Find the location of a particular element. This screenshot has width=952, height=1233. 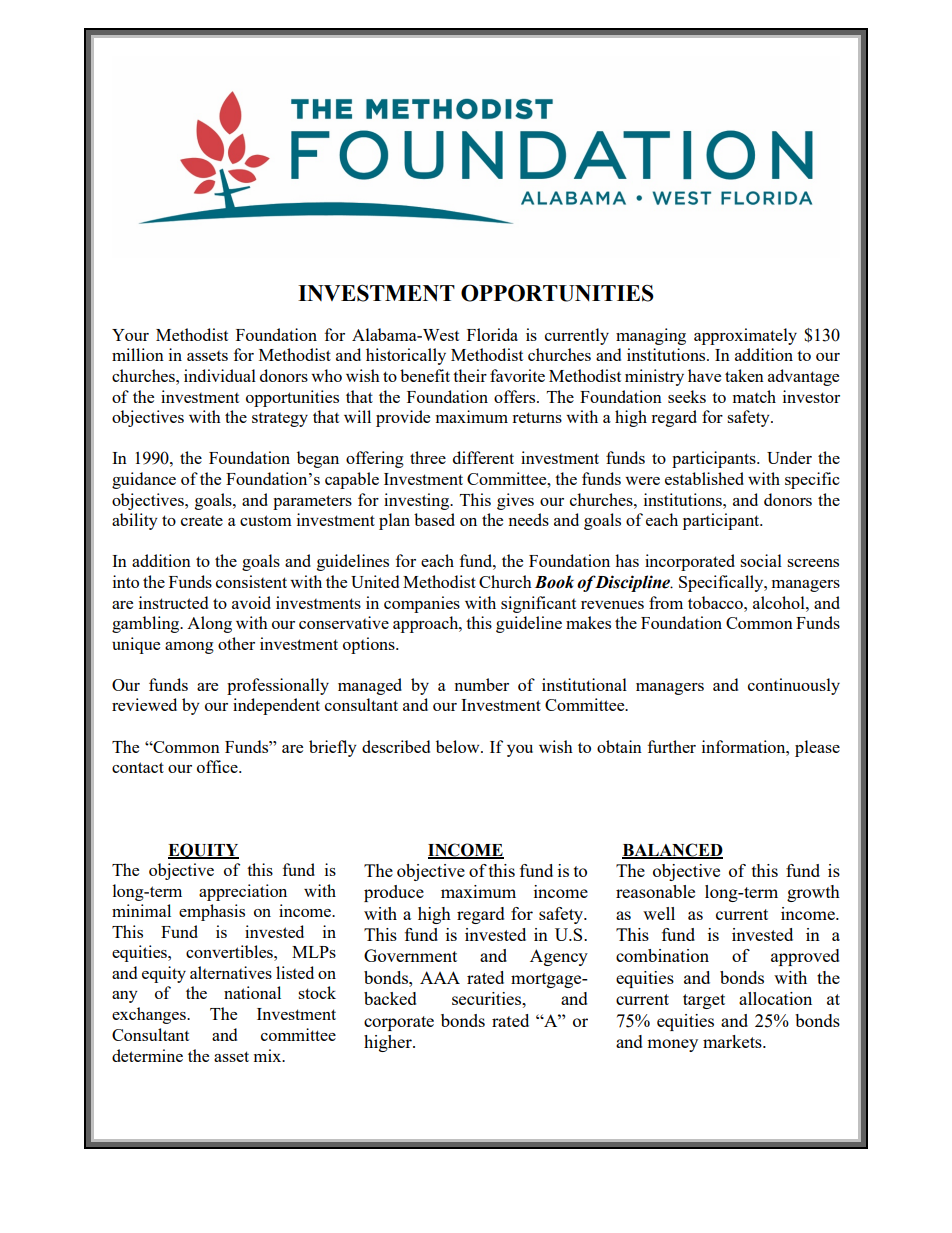

continuously is located at coordinates (794, 686).
